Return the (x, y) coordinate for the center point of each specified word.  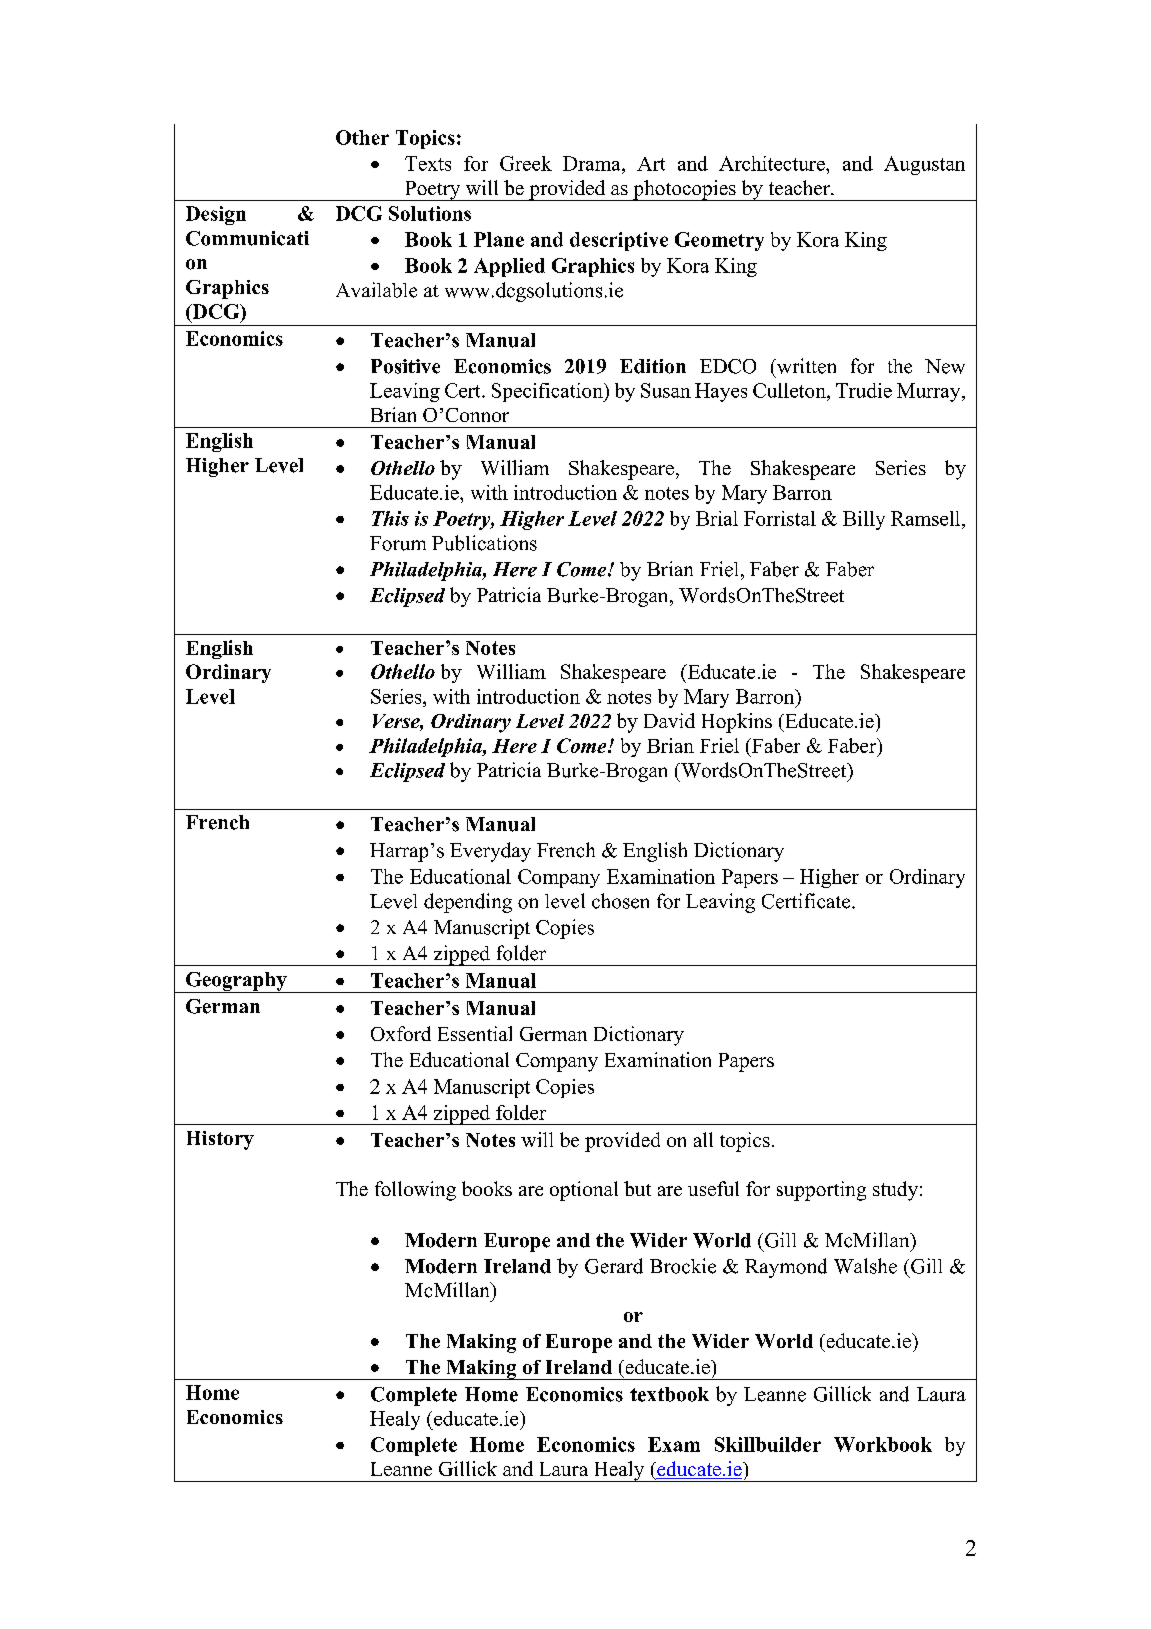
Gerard (614, 1266)
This (390, 518)
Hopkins (737, 723)
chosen (620, 901)
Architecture (773, 163)
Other (362, 137)
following (415, 1191)
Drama (593, 163)
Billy (864, 520)
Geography (236, 982)
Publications (484, 543)
